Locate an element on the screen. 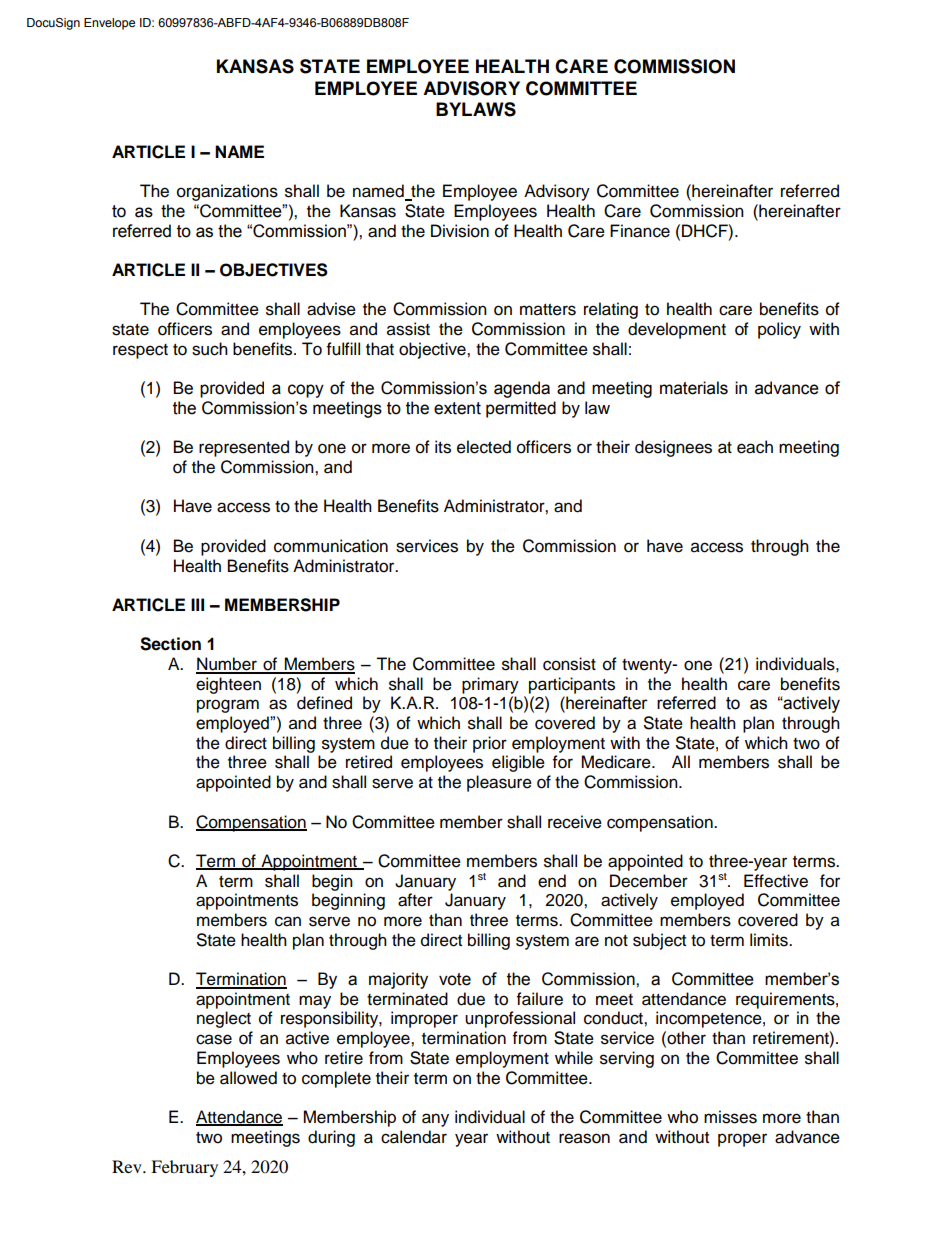 The image size is (952, 1233). such is located at coordinates (210, 349).
